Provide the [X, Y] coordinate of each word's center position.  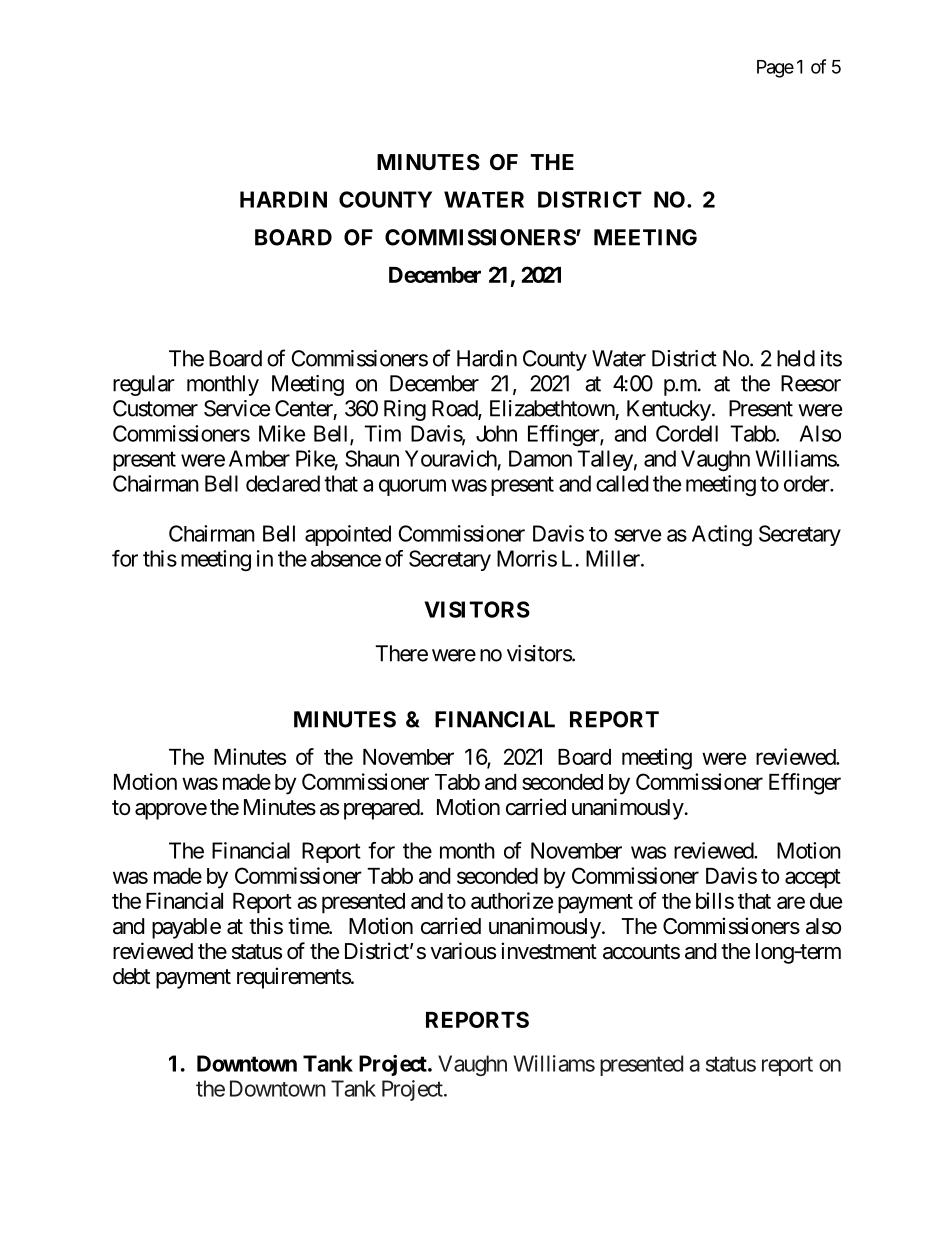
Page [775, 69]
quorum [412, 487]
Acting [722, 535]
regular [144, 385]
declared [283, 483]
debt [131, 976]
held [796, 358]
